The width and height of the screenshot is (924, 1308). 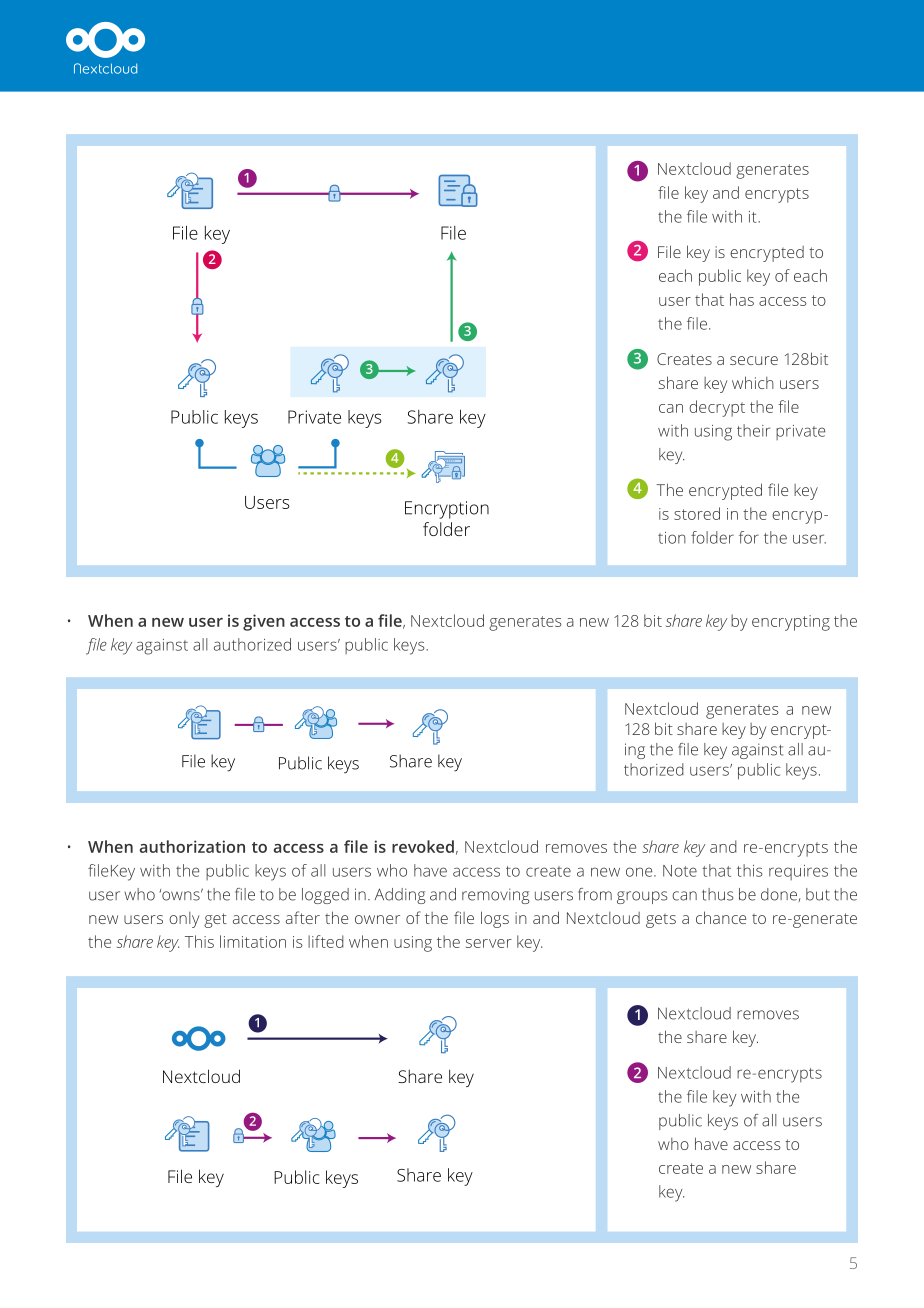 I want to click on has, so click(x=742, y=299).
